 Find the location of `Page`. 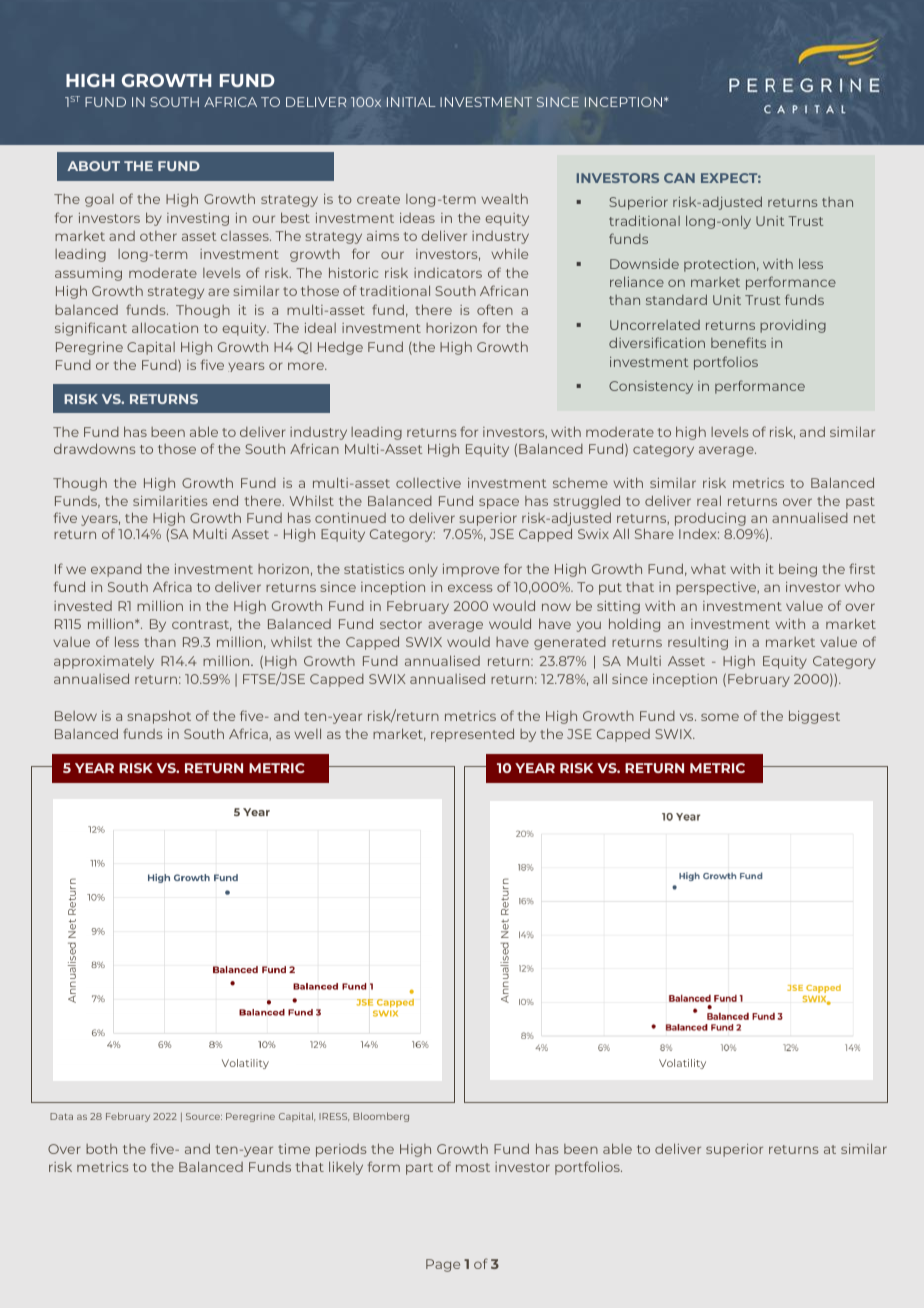

Page is located at coordinates (443, 1265).
